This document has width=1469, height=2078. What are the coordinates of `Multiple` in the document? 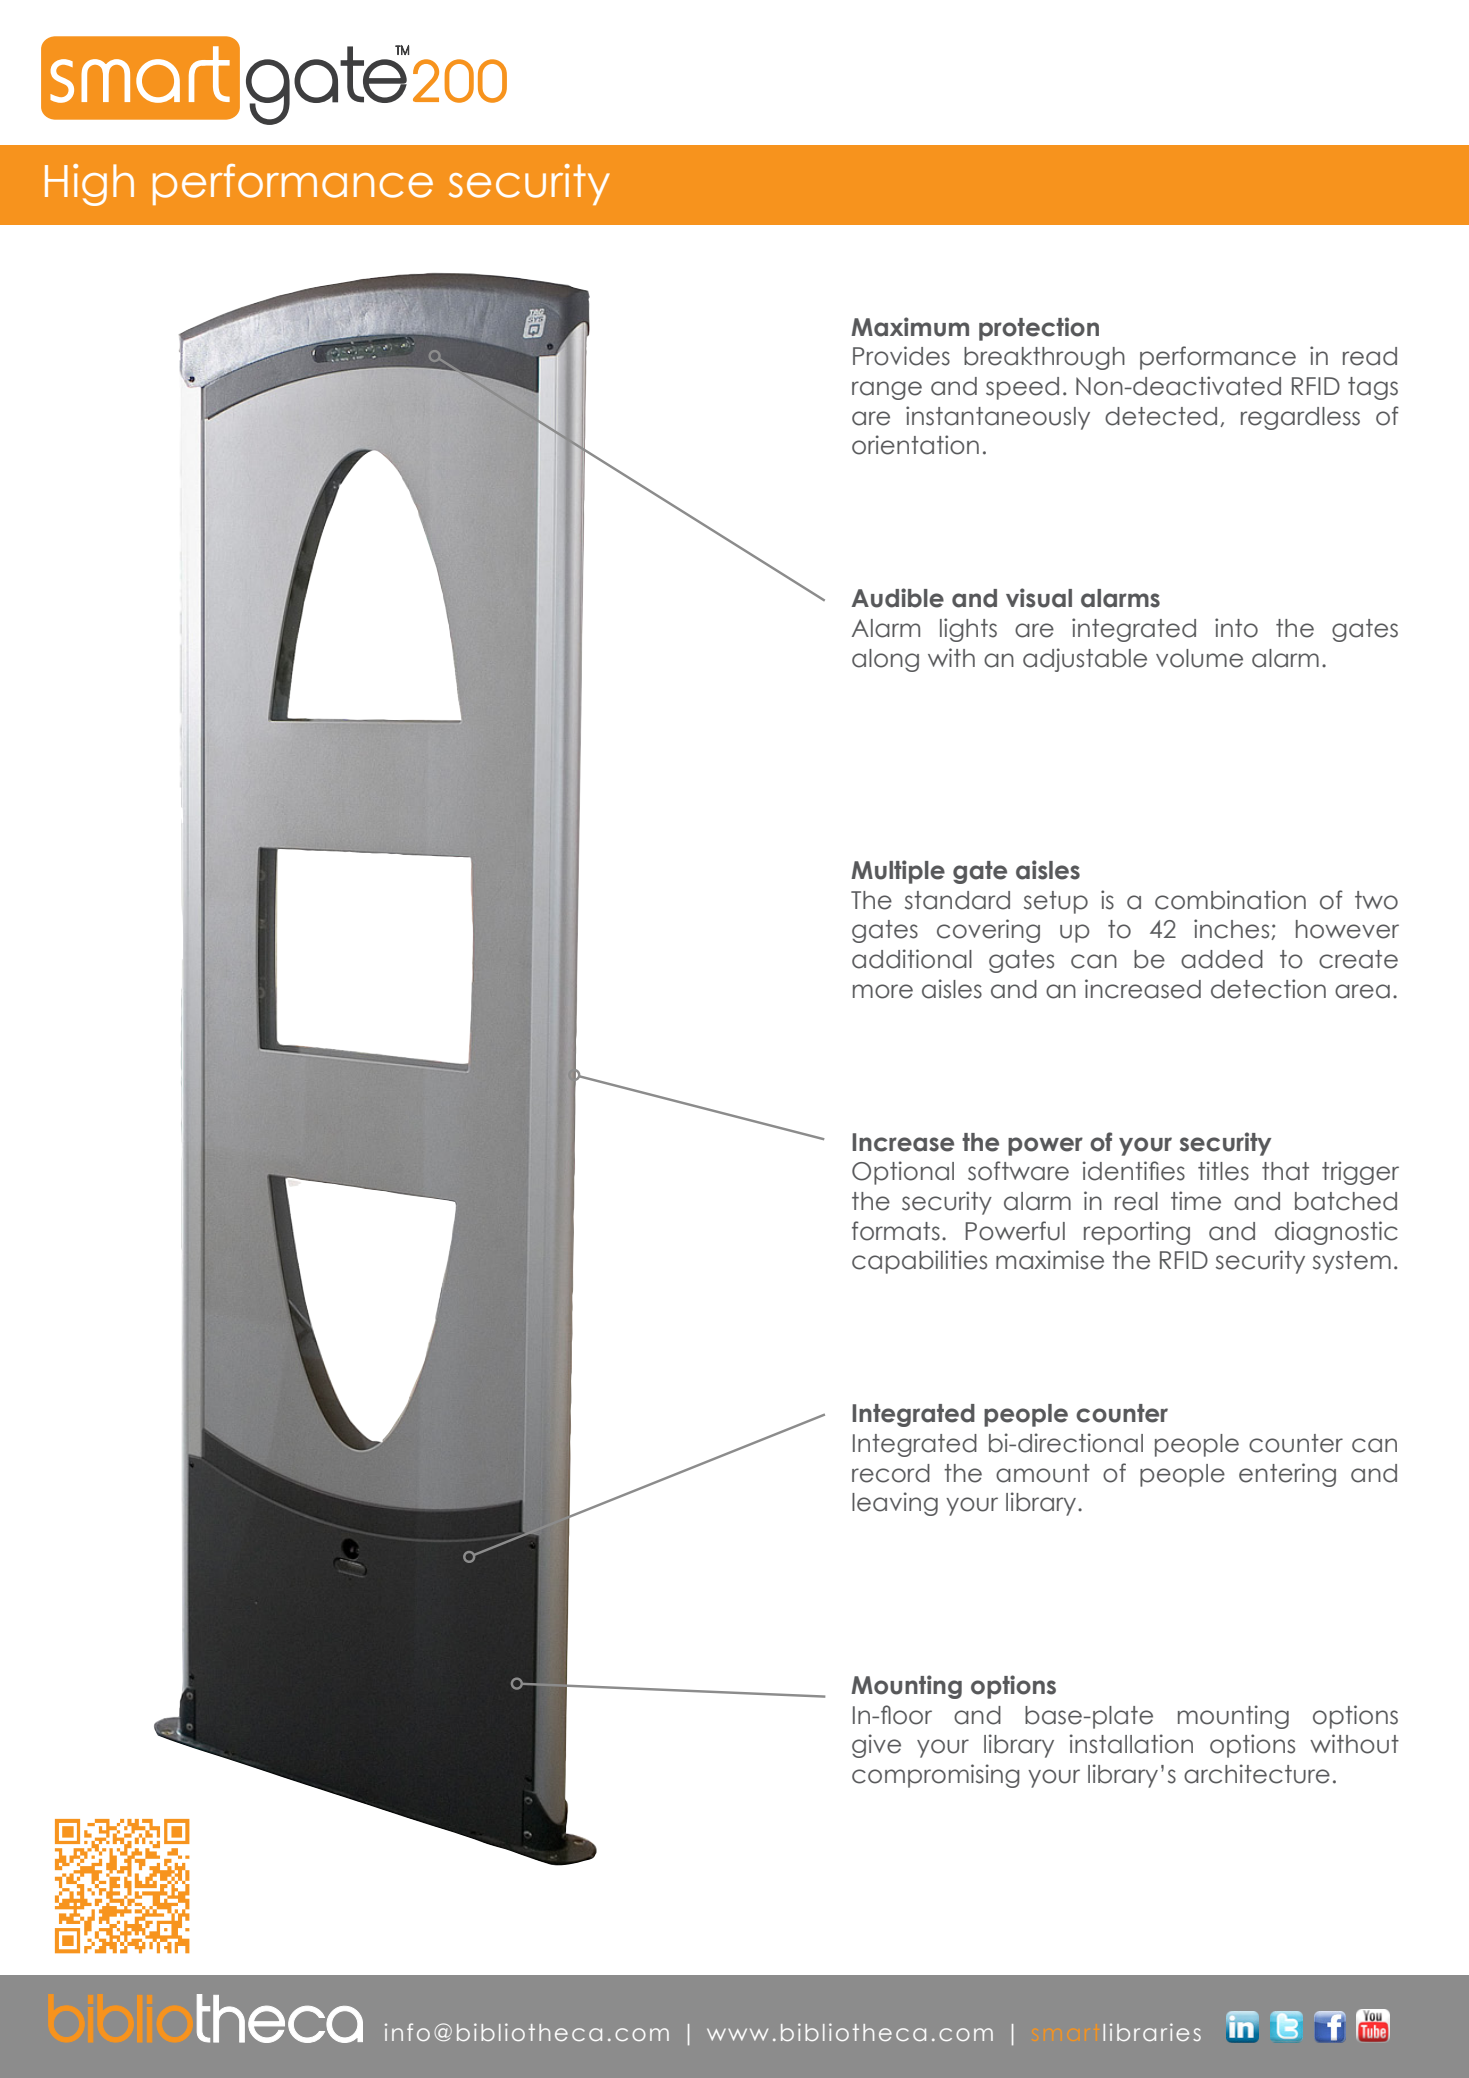 It's located at (898, 872).
